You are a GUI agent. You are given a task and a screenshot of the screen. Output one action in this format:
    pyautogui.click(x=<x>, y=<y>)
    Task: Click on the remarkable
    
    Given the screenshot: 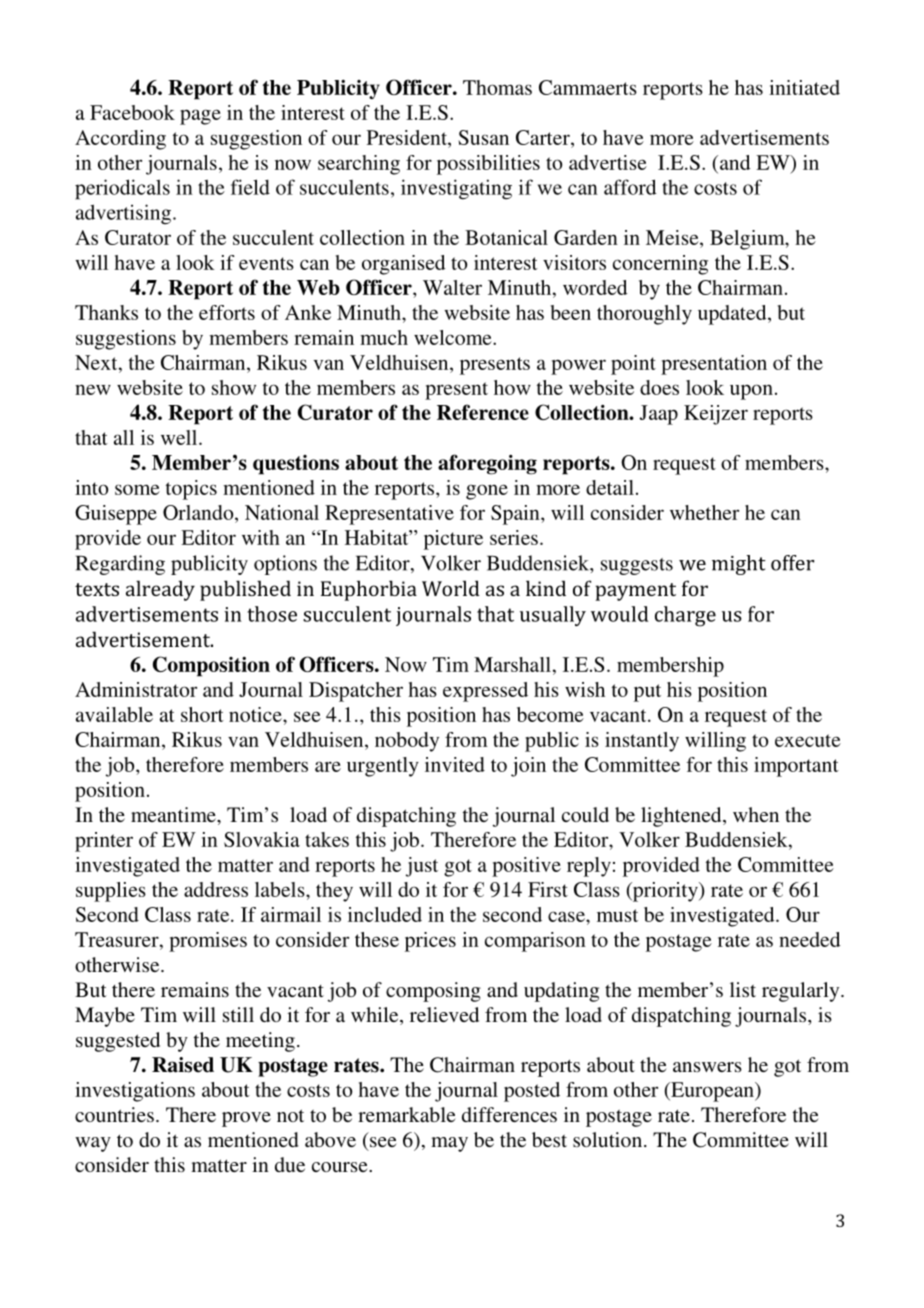 What is the action you would take?
    pyautogui.click(x=407, y=1114)
